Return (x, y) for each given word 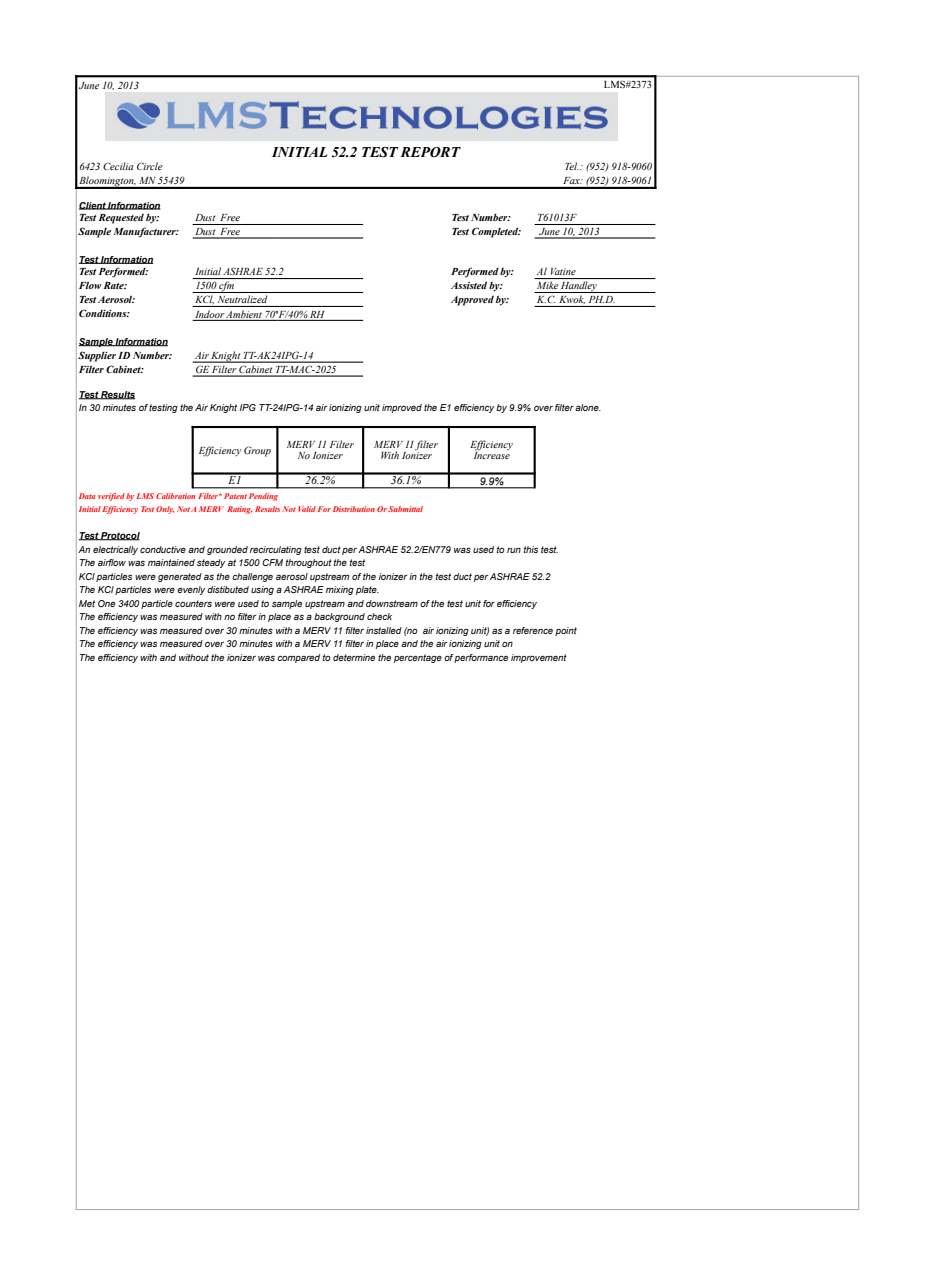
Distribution (354, 509)
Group (257, 451)
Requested (121, 218)
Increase (492, 455)
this (531, 549)
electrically (115, 550)
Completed (496, 232)
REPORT (430, 152)
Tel (572, 166)
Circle (149, 166)
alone (588, 407)
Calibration (175, 496)
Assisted (469, 285)
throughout (309, 563)
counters (193, 603)
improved (402, 408)
